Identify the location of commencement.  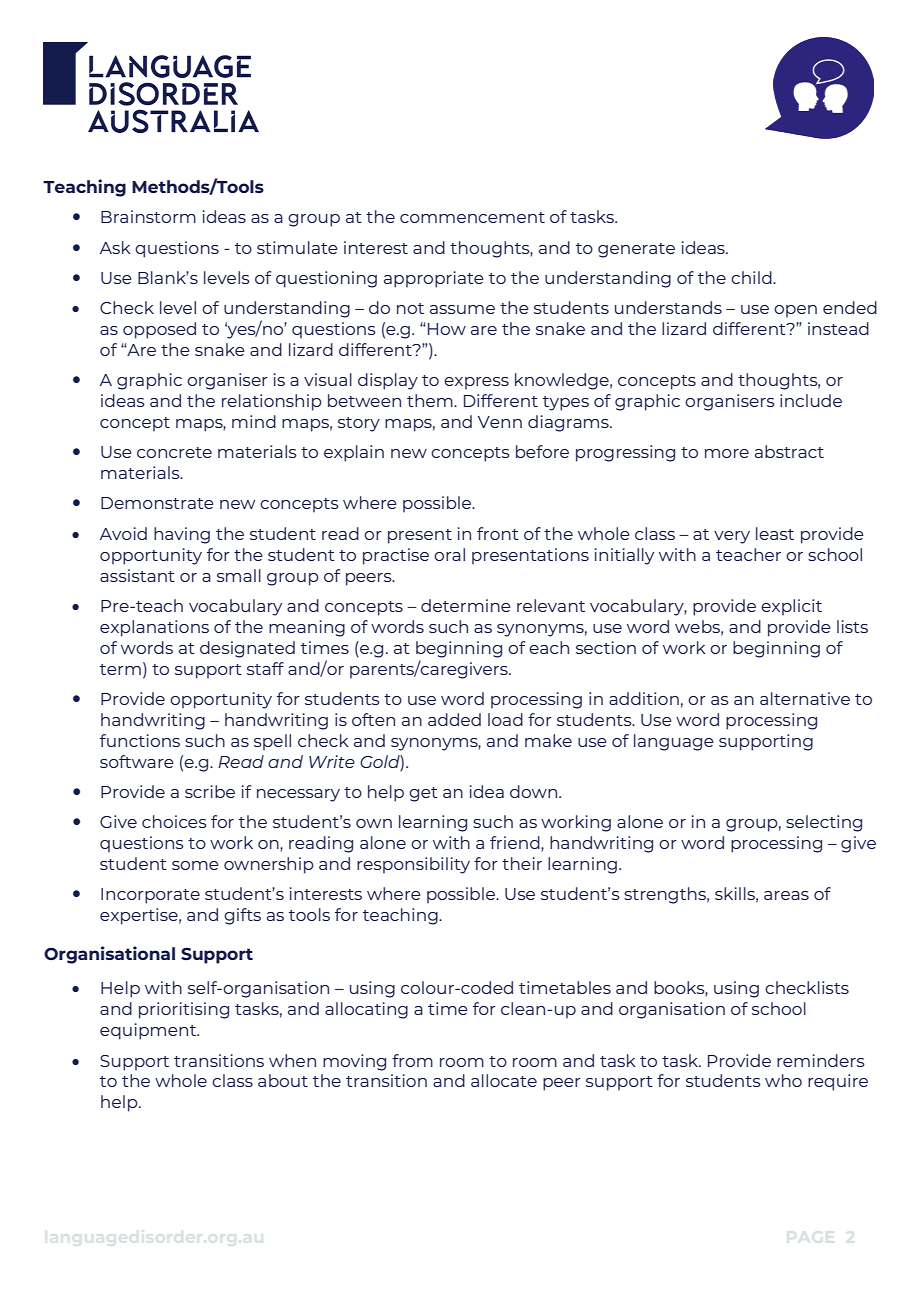
(472, 217).
